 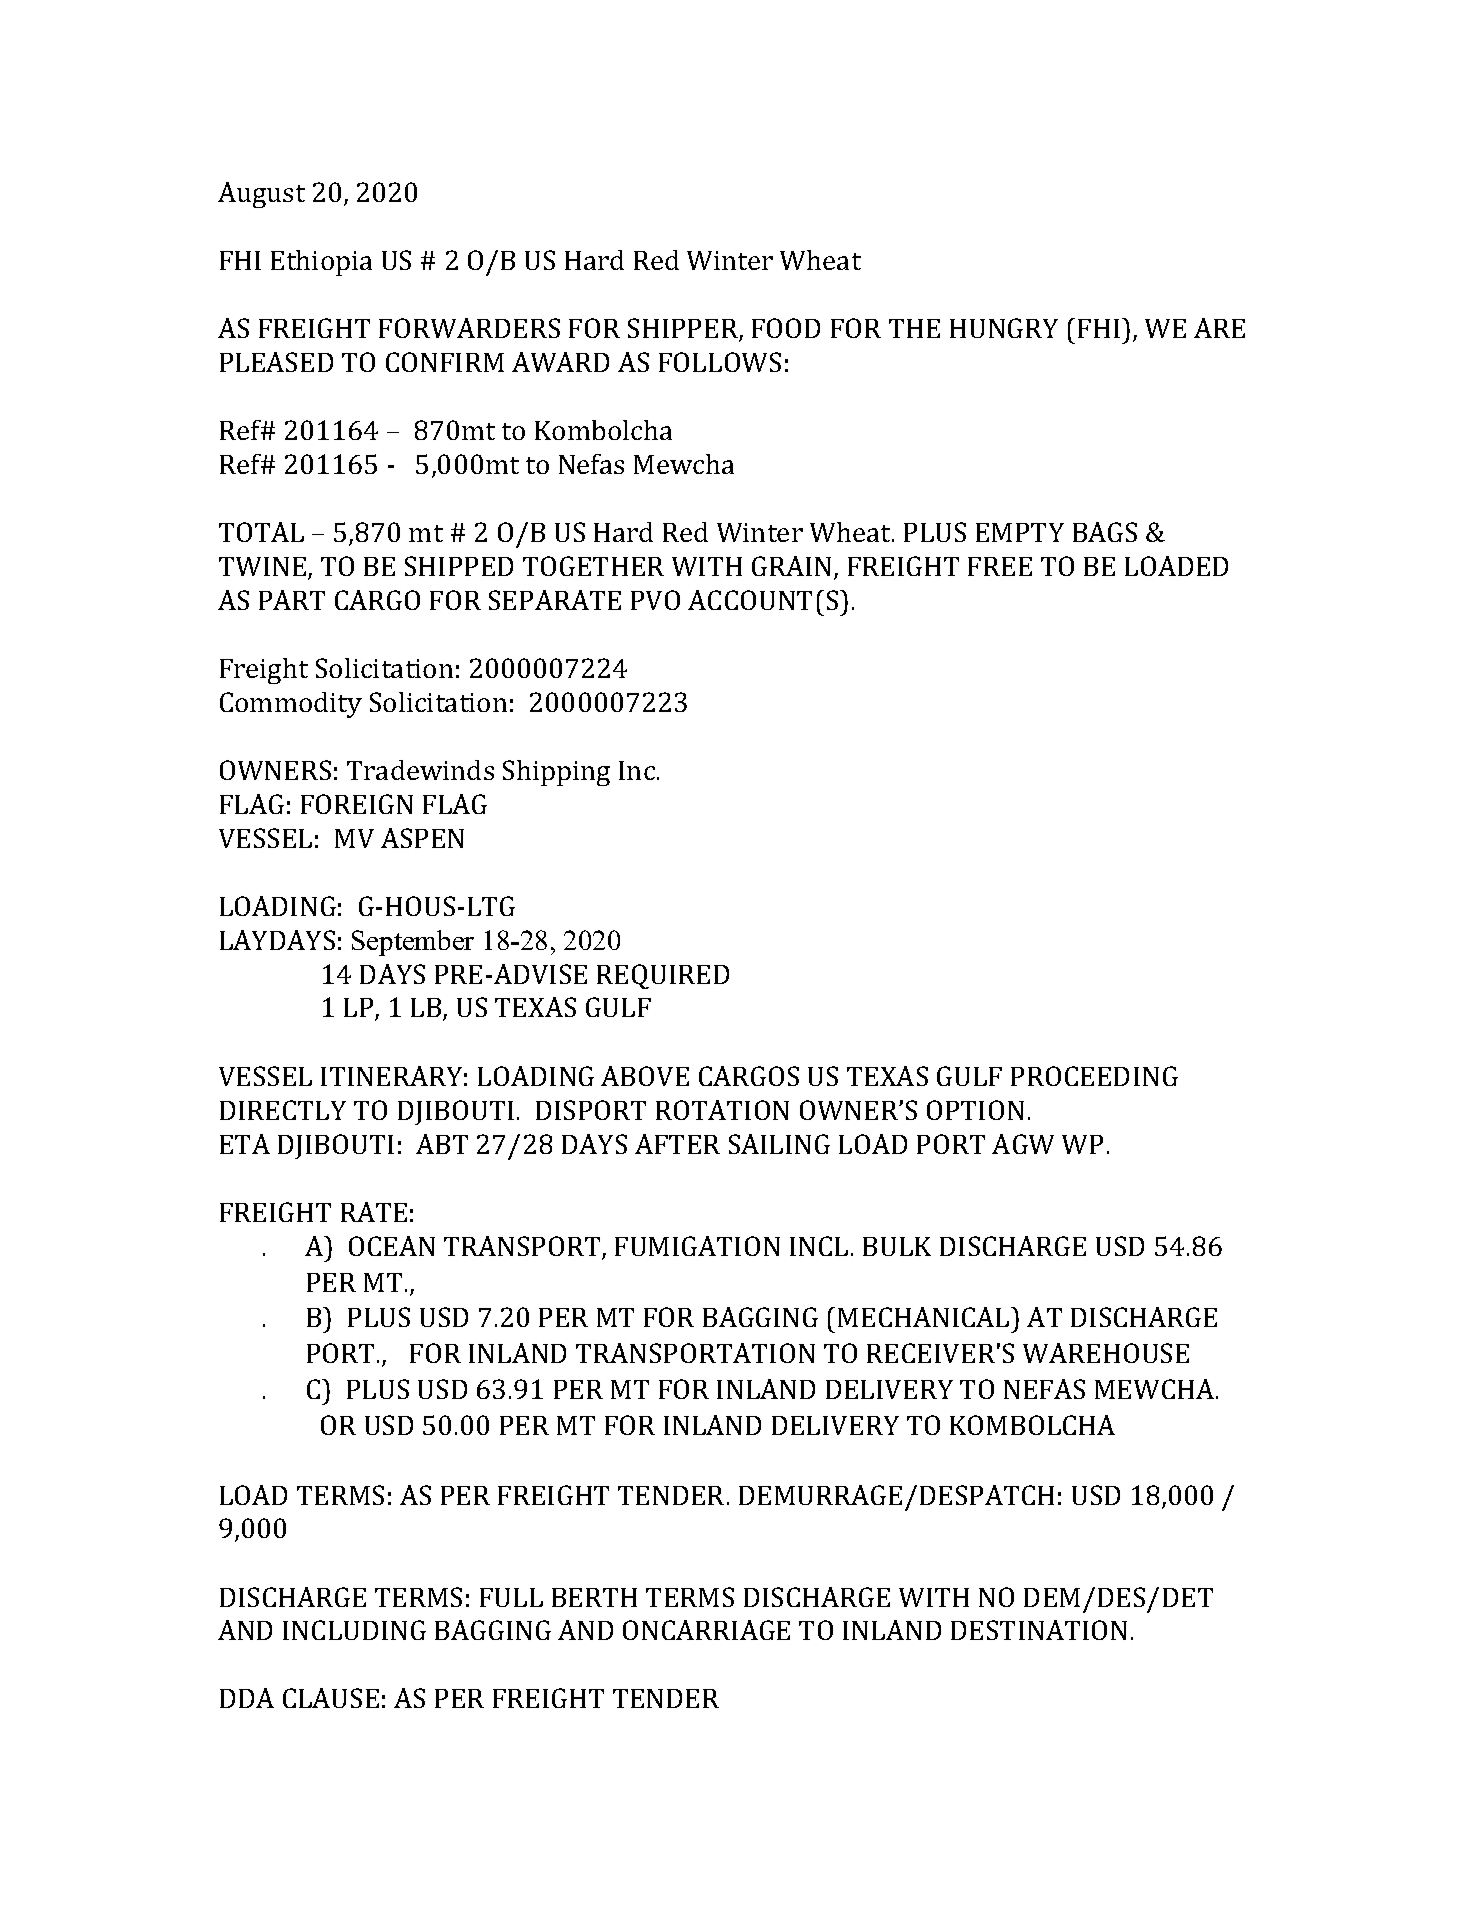 What do you see at coordinates (1094, 1076) in the screenshot?
I see `PROCEEDING` at bounding box center [1094, 1076].
